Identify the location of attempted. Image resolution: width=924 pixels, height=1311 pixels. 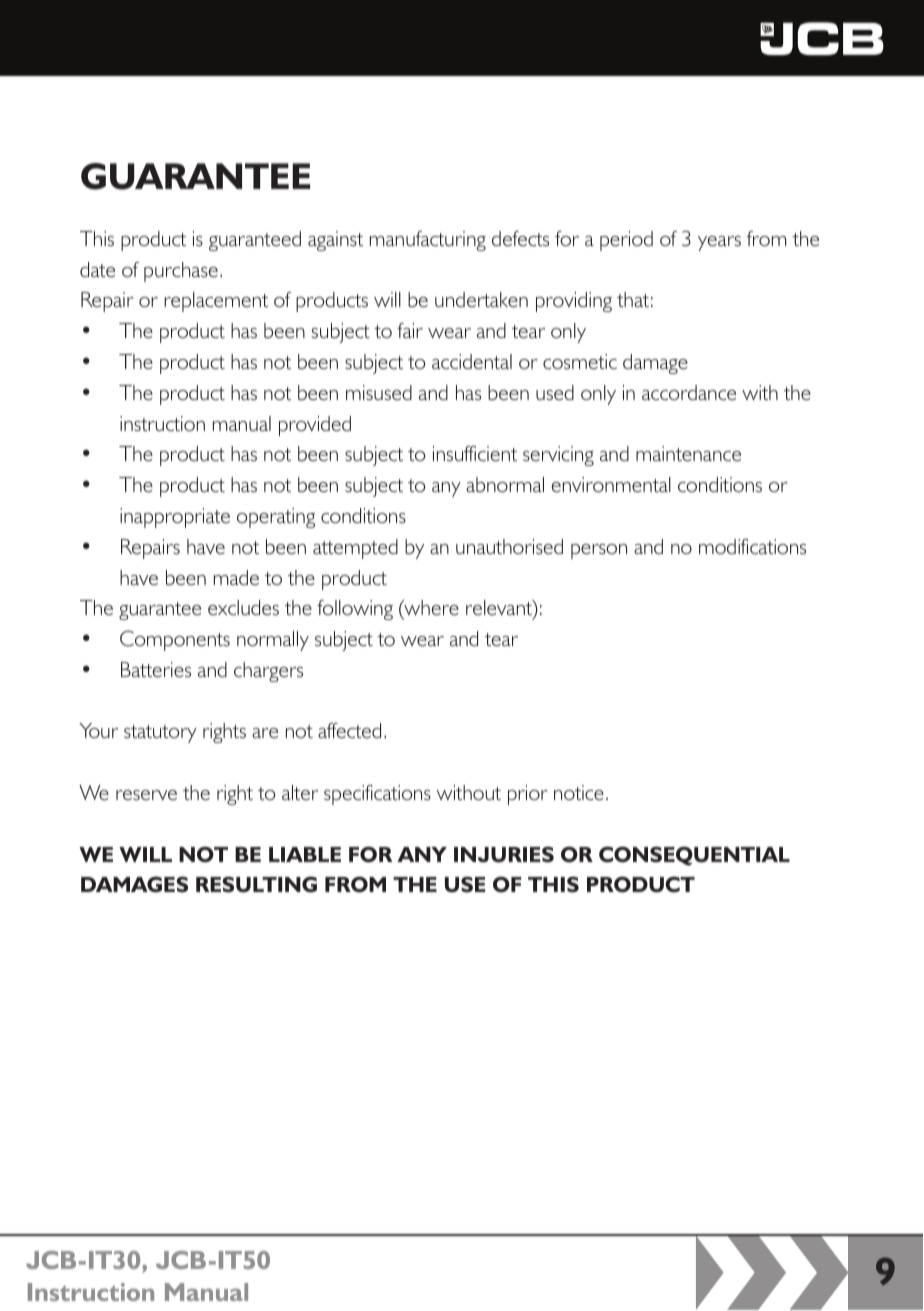
(355, 549).
